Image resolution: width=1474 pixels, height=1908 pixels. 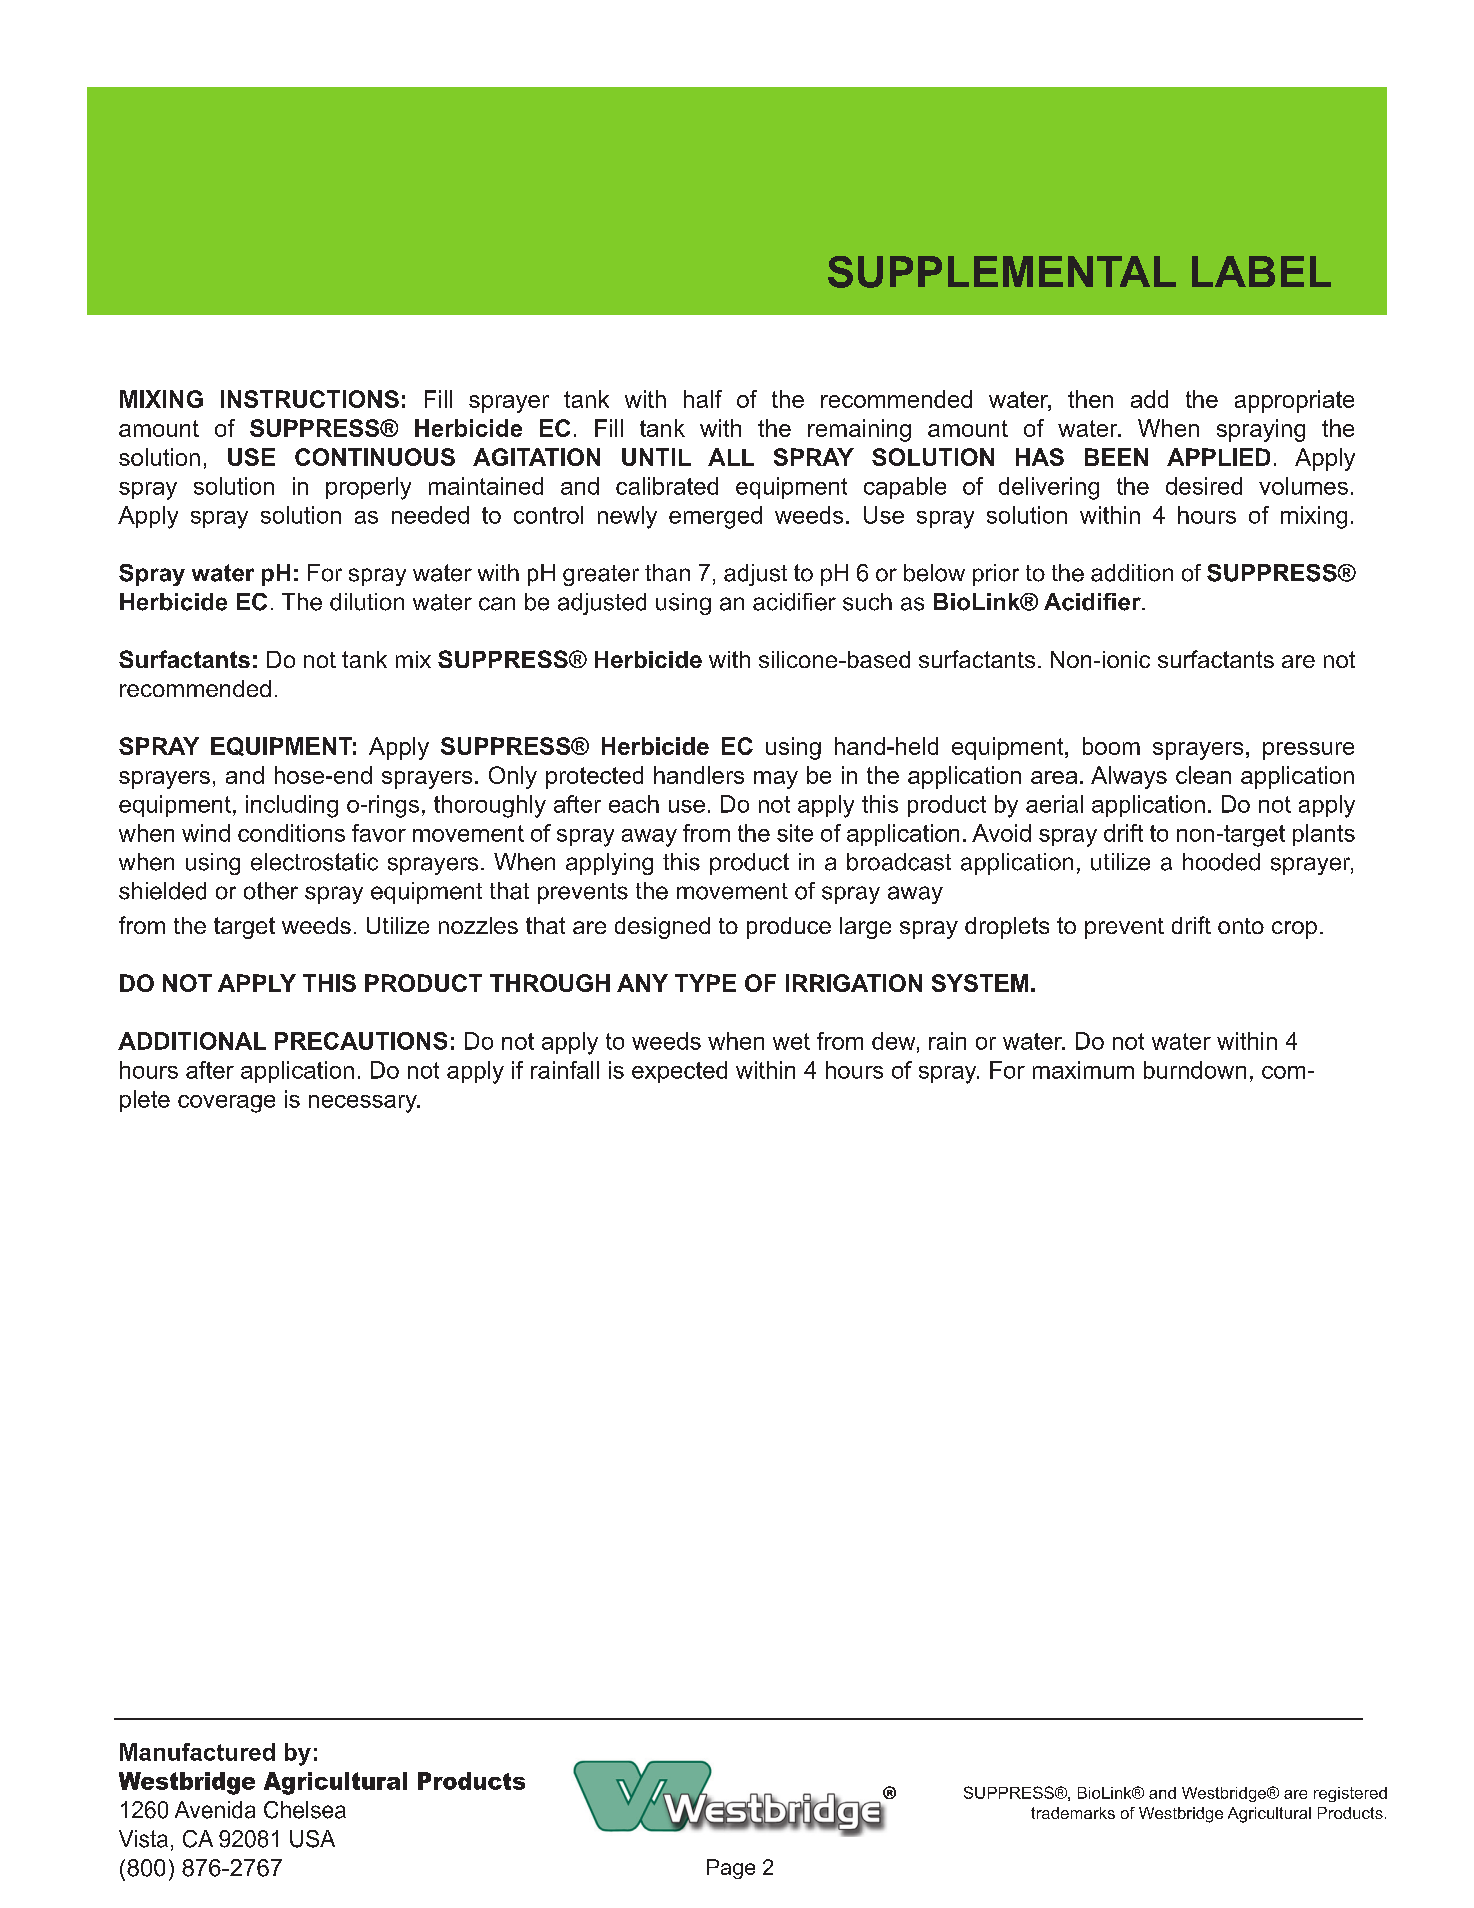 What do you see at coordinates (291, 833) in the screenshot?
I see `conditions` at bounding box center [291, 833].
